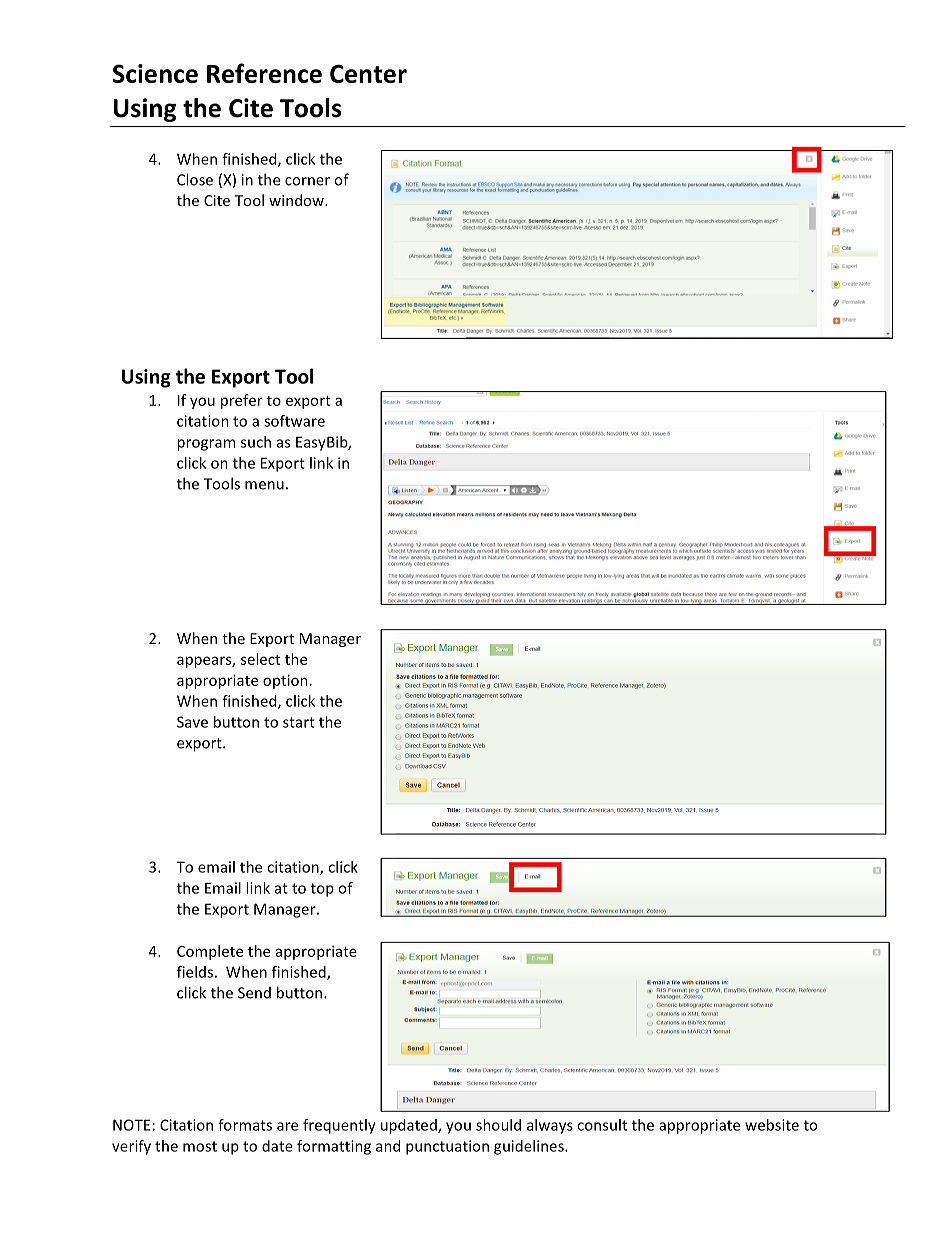 The width and height of the page is (952, 1233). What do you see at coordinates (210, 952) in the page?
I see `Complete` at bounding box center [210, 952].
